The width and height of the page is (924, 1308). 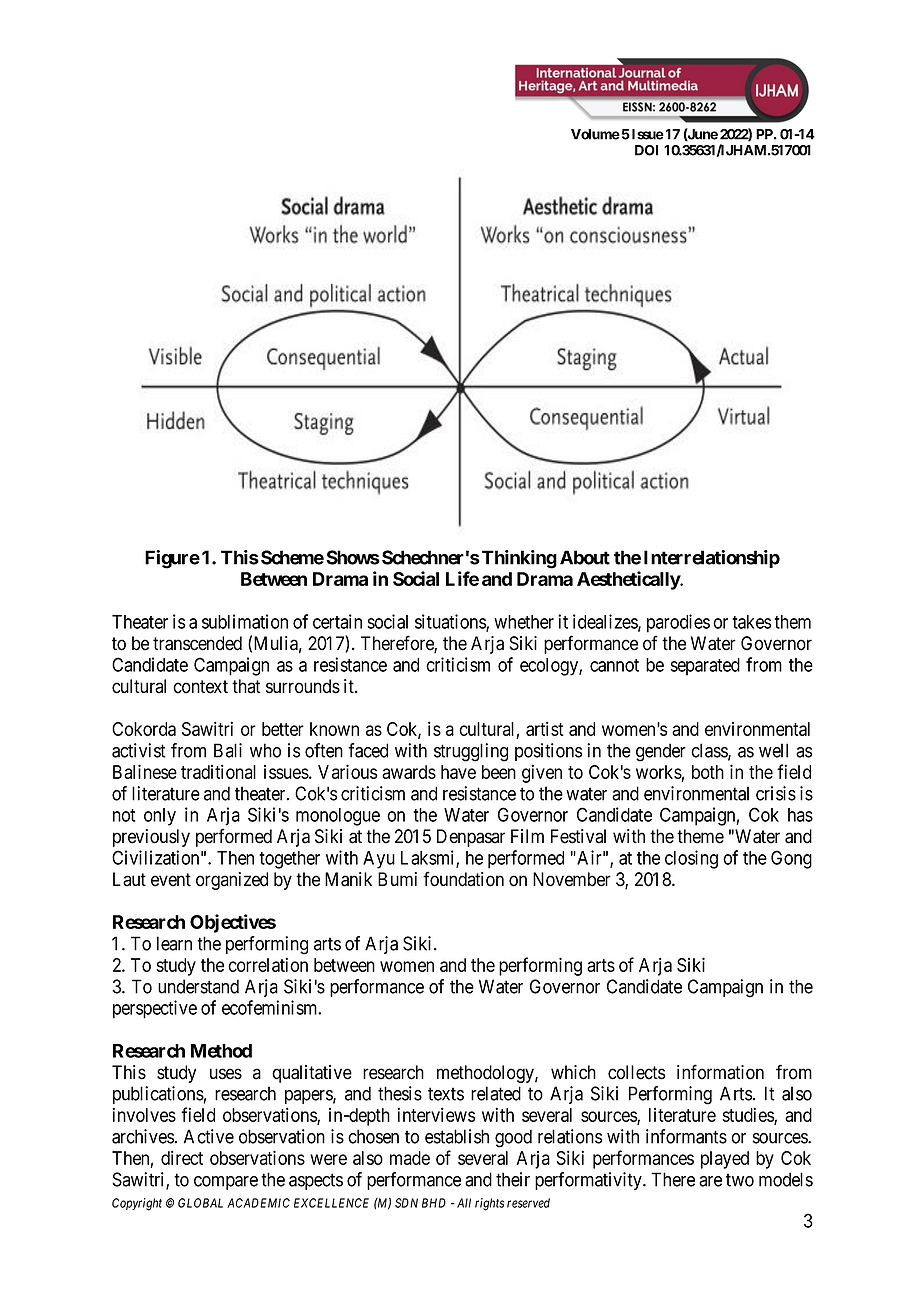 What do you see at coordinates (646, 150) in the page?
I see `DOI` at bounding box center [646, 150].
